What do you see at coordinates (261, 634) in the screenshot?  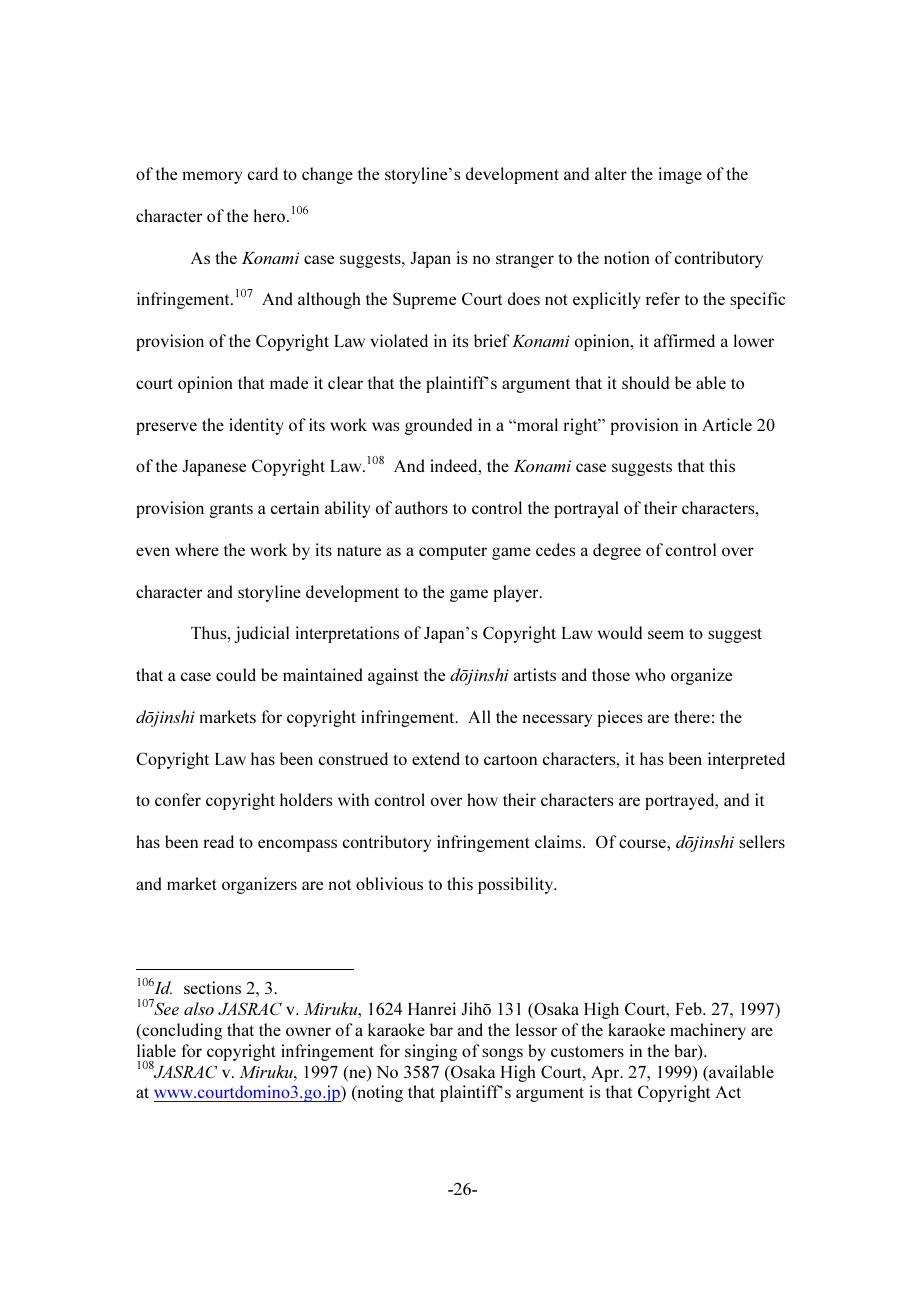 I see `judicial` at bounding box center [261, 634].
